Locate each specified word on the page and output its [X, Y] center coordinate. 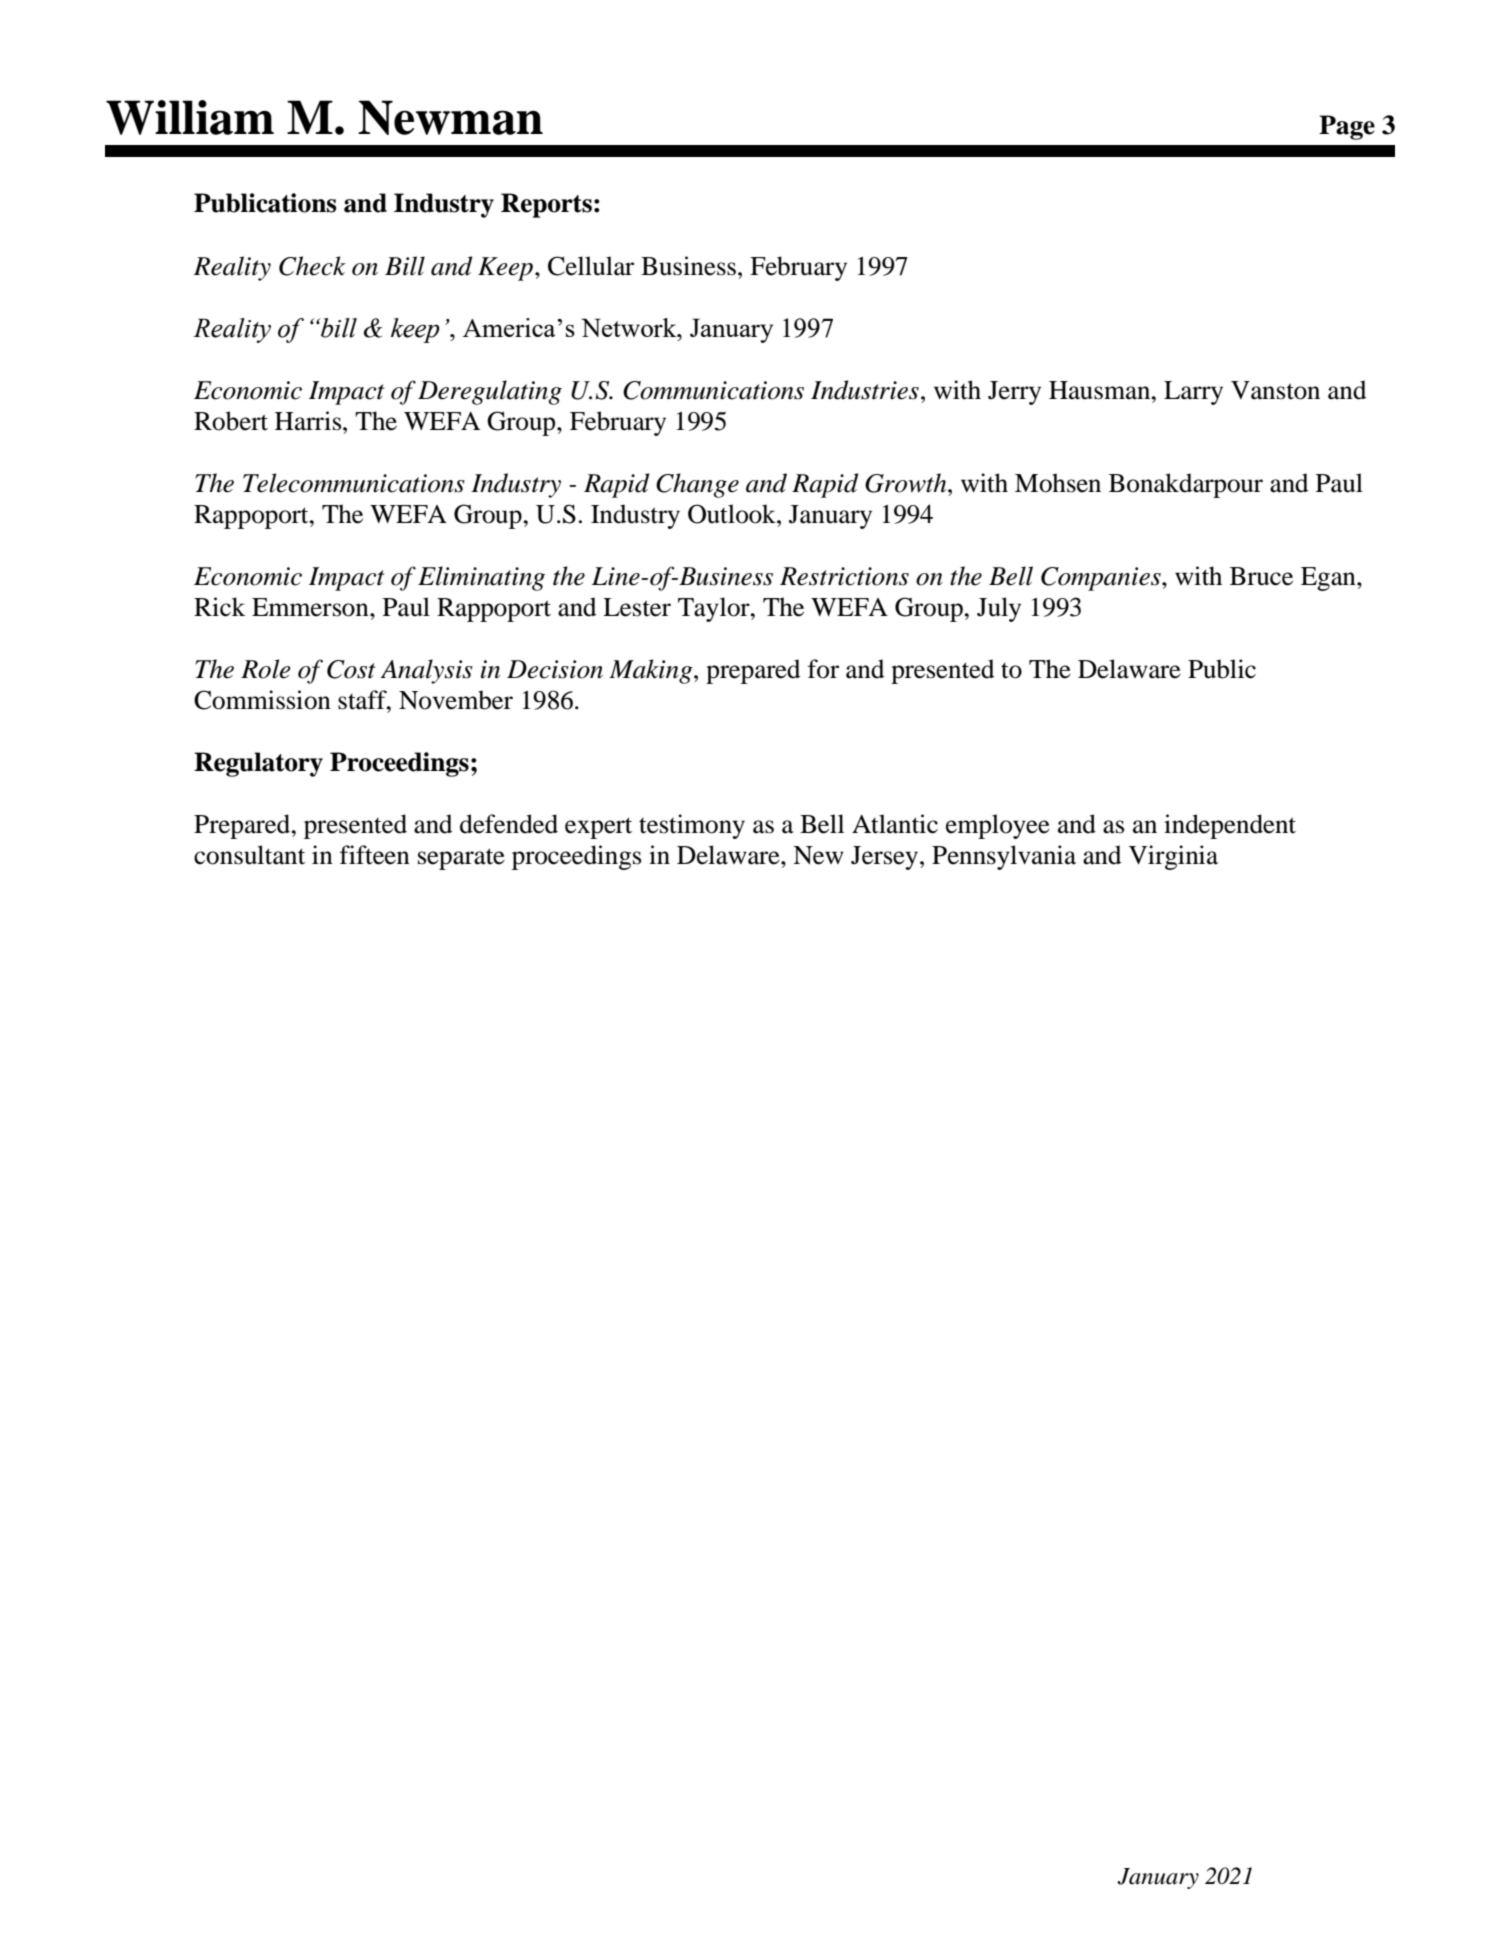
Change [697, 485]
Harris [309, 421]
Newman [450, 117]
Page [1347, 127]
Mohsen [1058, 483]
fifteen [375, 855]
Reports [546, 205]
